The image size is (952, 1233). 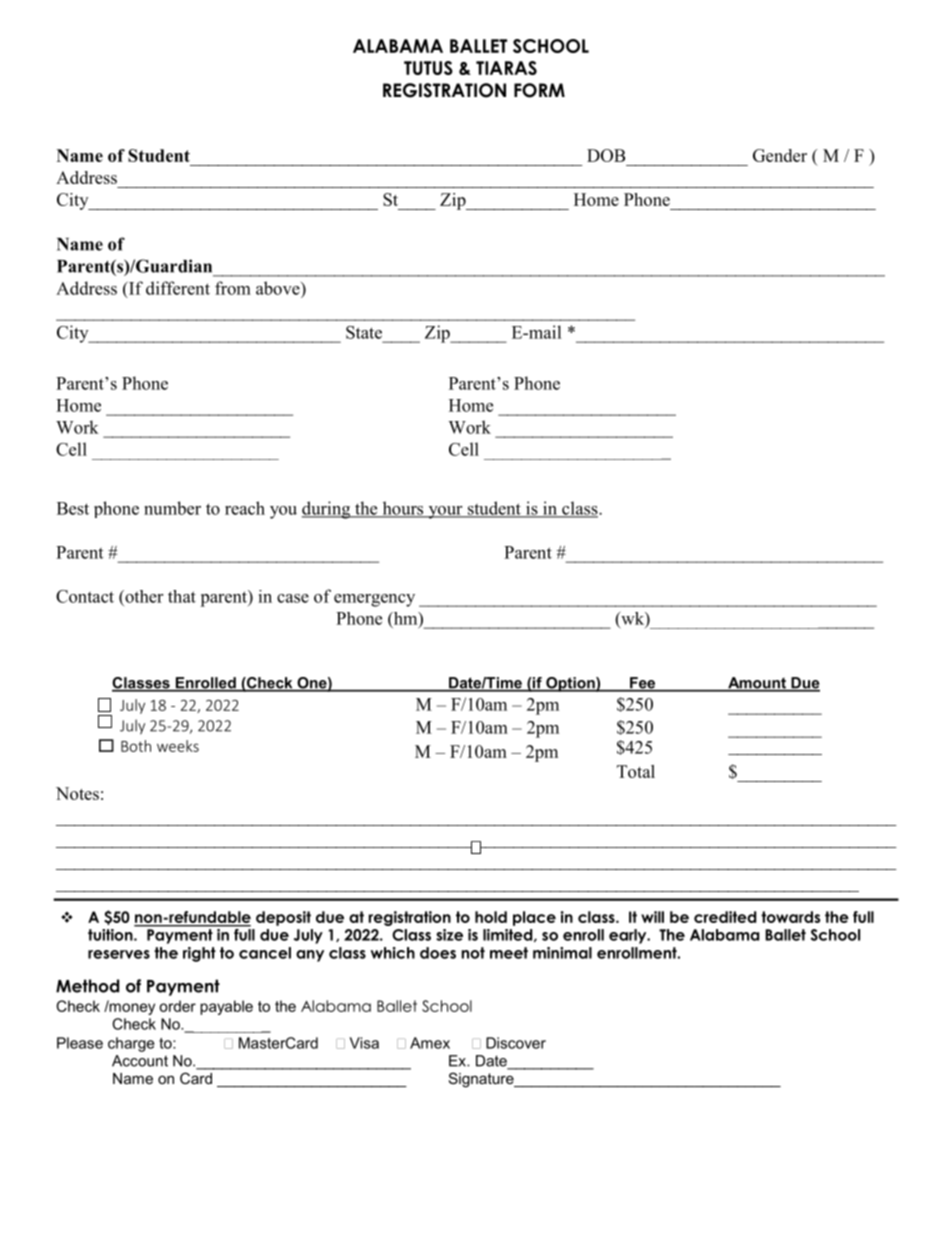 I want to click on charge, so click(x=131, y=1044).
